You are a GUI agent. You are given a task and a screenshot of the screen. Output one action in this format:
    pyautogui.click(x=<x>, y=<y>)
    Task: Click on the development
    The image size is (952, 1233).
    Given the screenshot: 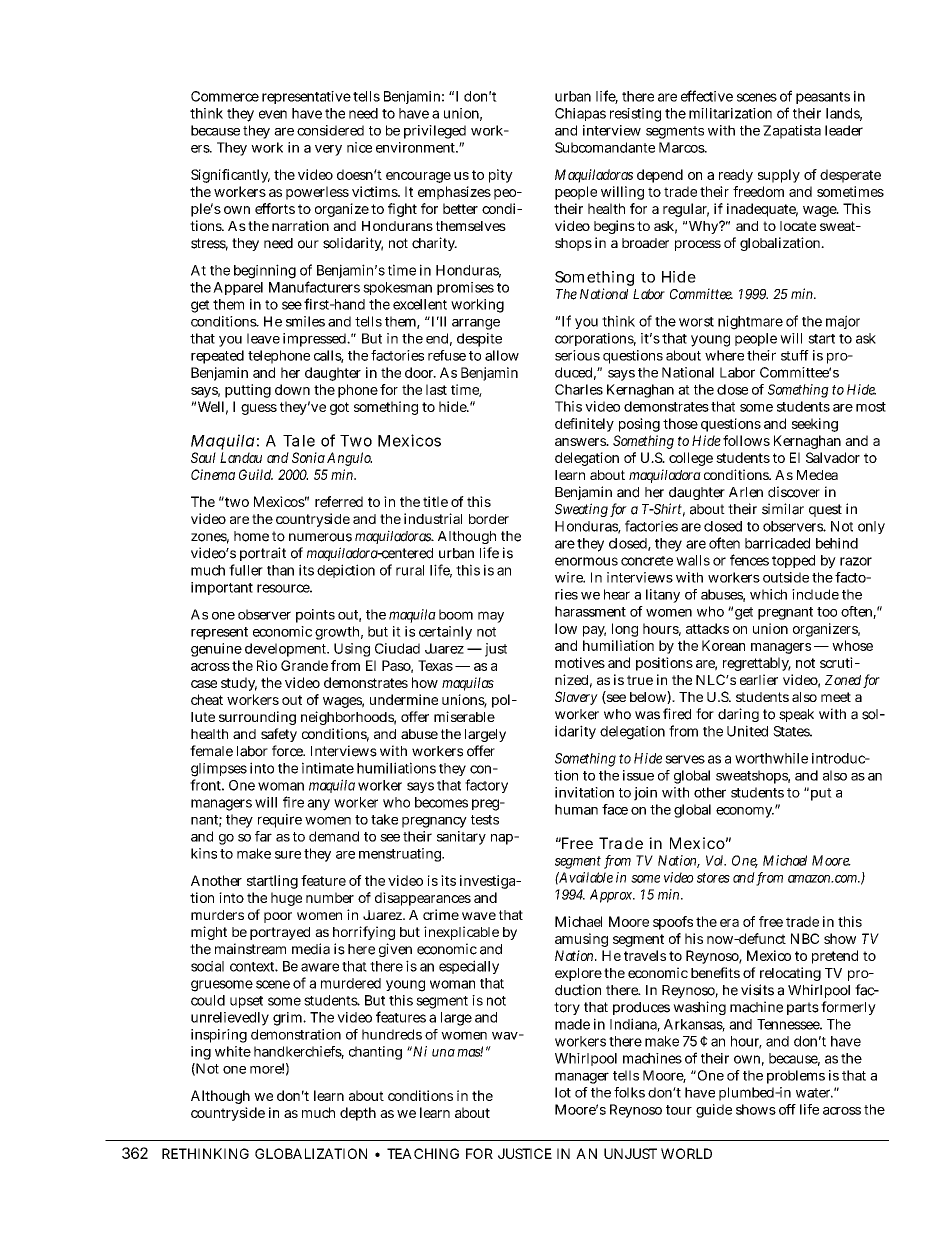 What is the action you would take?
    pyautogui.click(x=287, y=650)
